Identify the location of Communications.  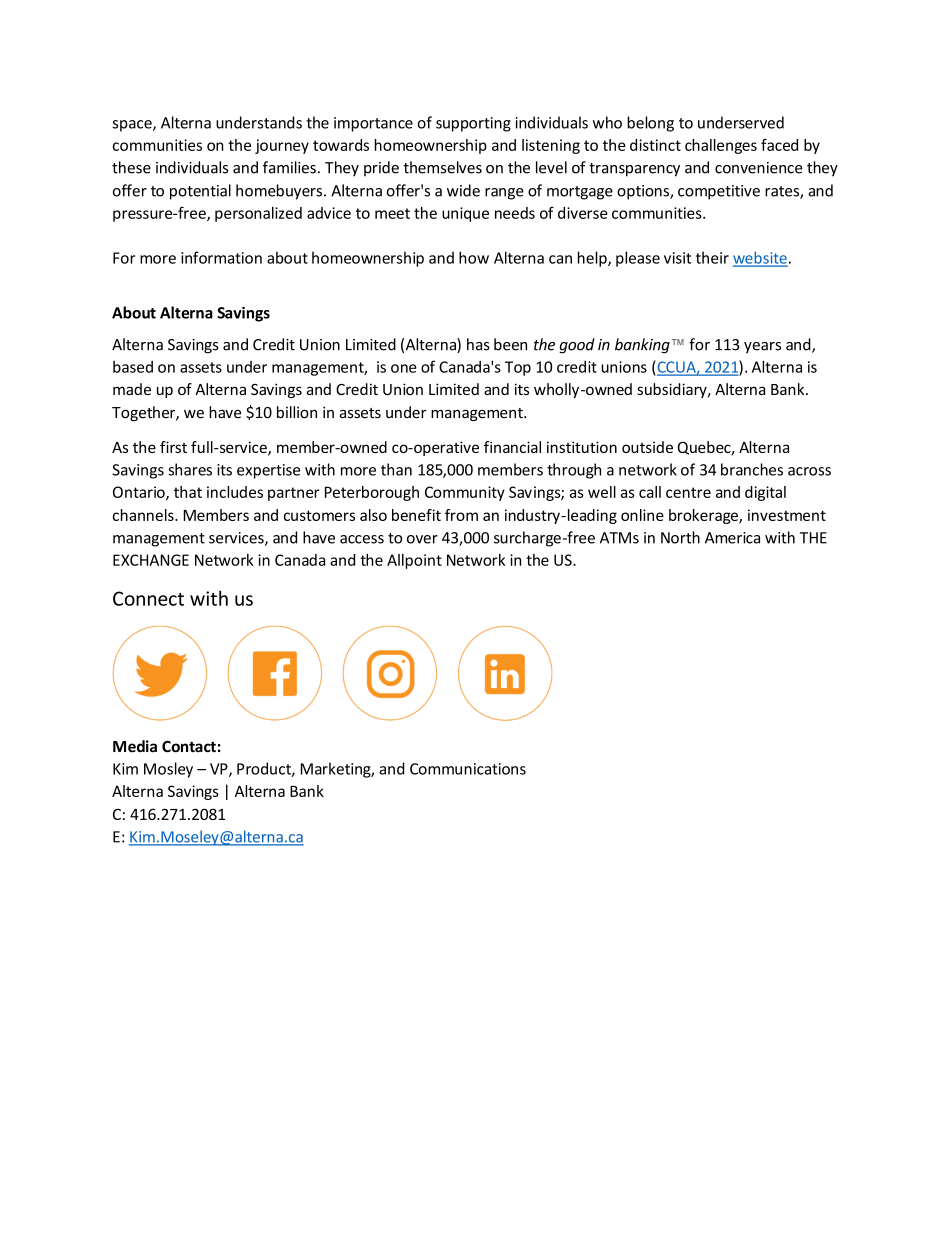
(468, 769).
